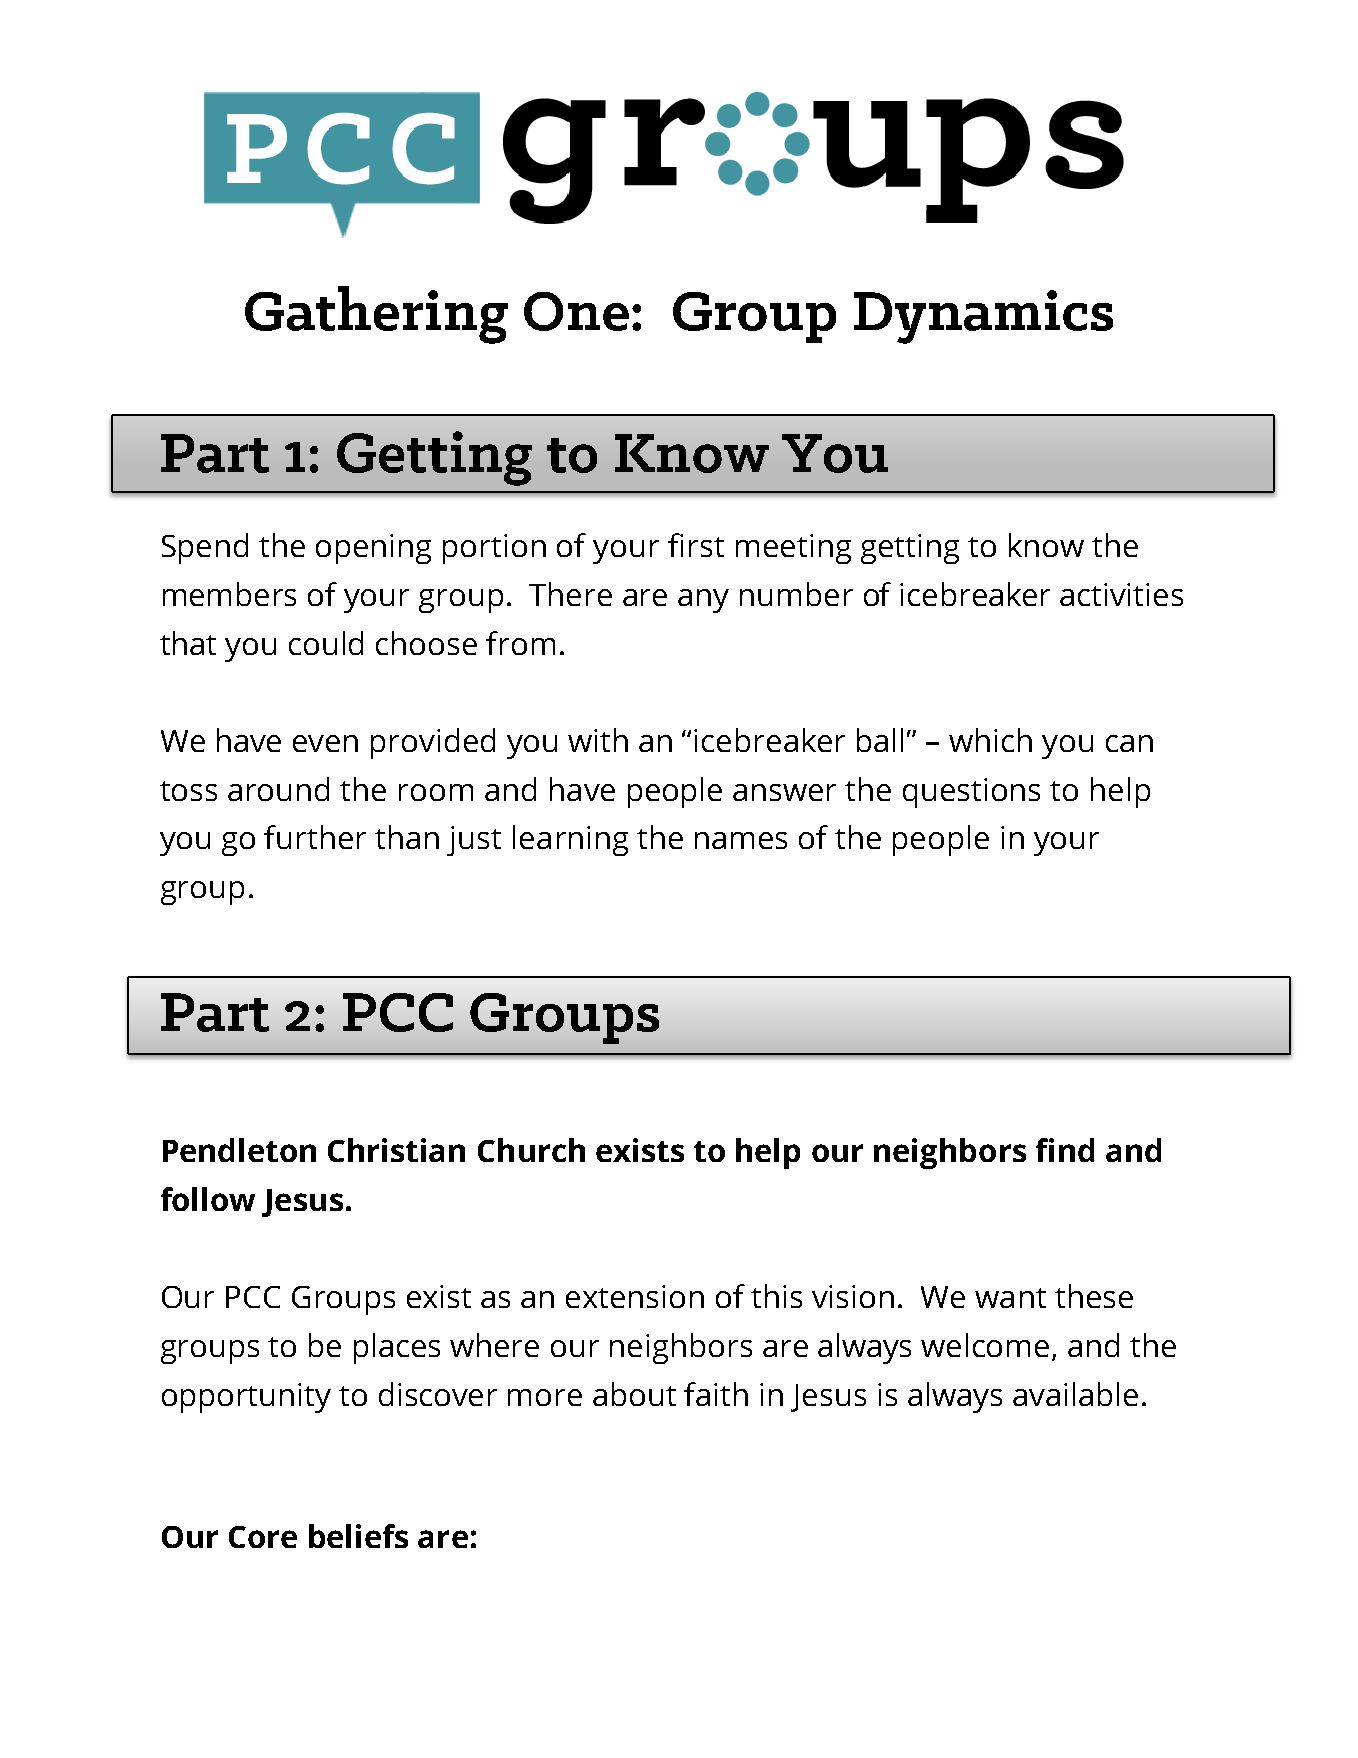 Image resolution: width=1358 pixels, height=1758 pixels. Describe the element at coordinates (531, 1150) in the image. I see `Church` at that location.
